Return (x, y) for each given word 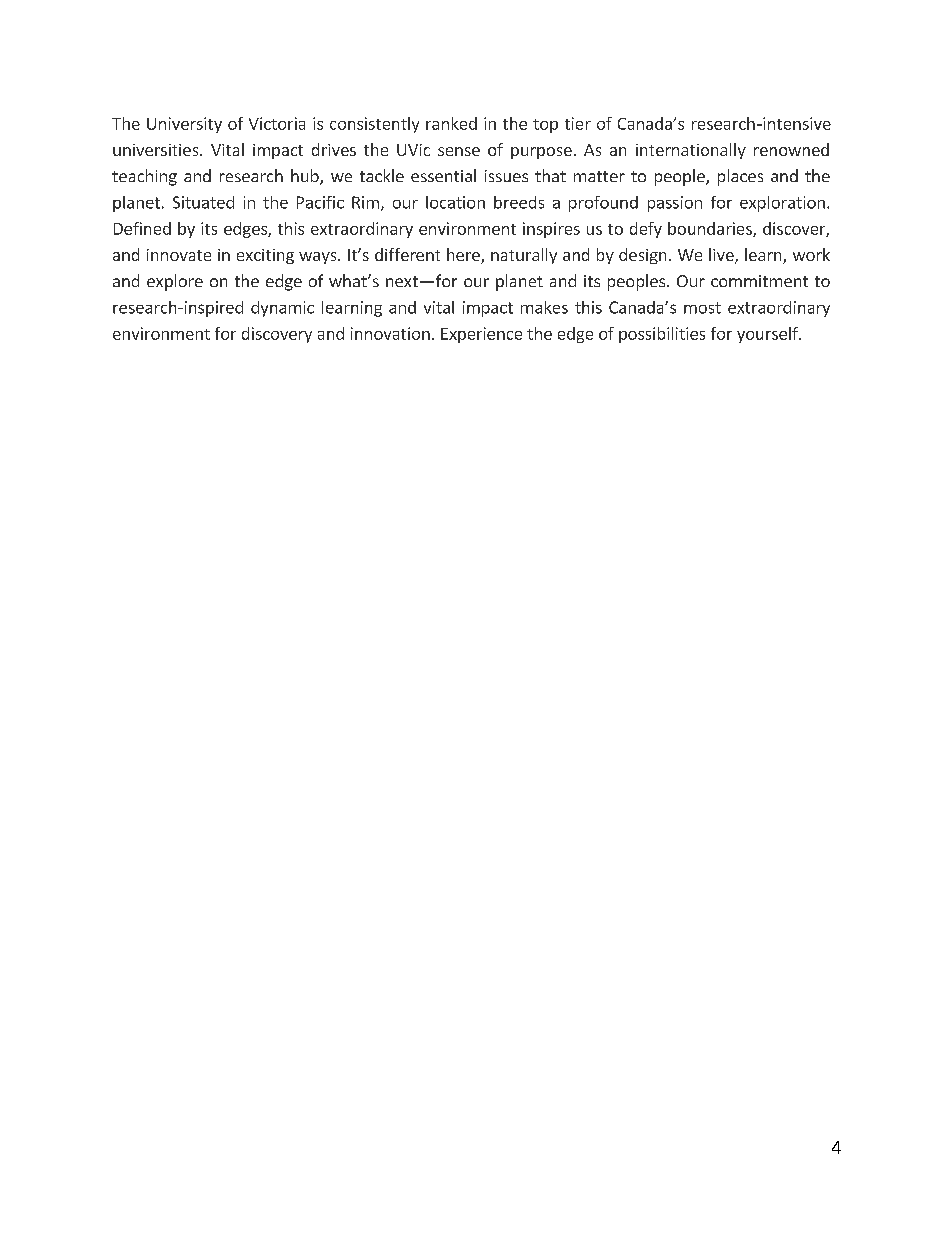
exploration (782, 204)
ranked (451, 123)
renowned (791, 149)
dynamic (282, 309)
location (455, 202)
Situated (203, 202)
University (184, 125)
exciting (265, 256)
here (464, 256)
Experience (481, 335)
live (722, 256)
